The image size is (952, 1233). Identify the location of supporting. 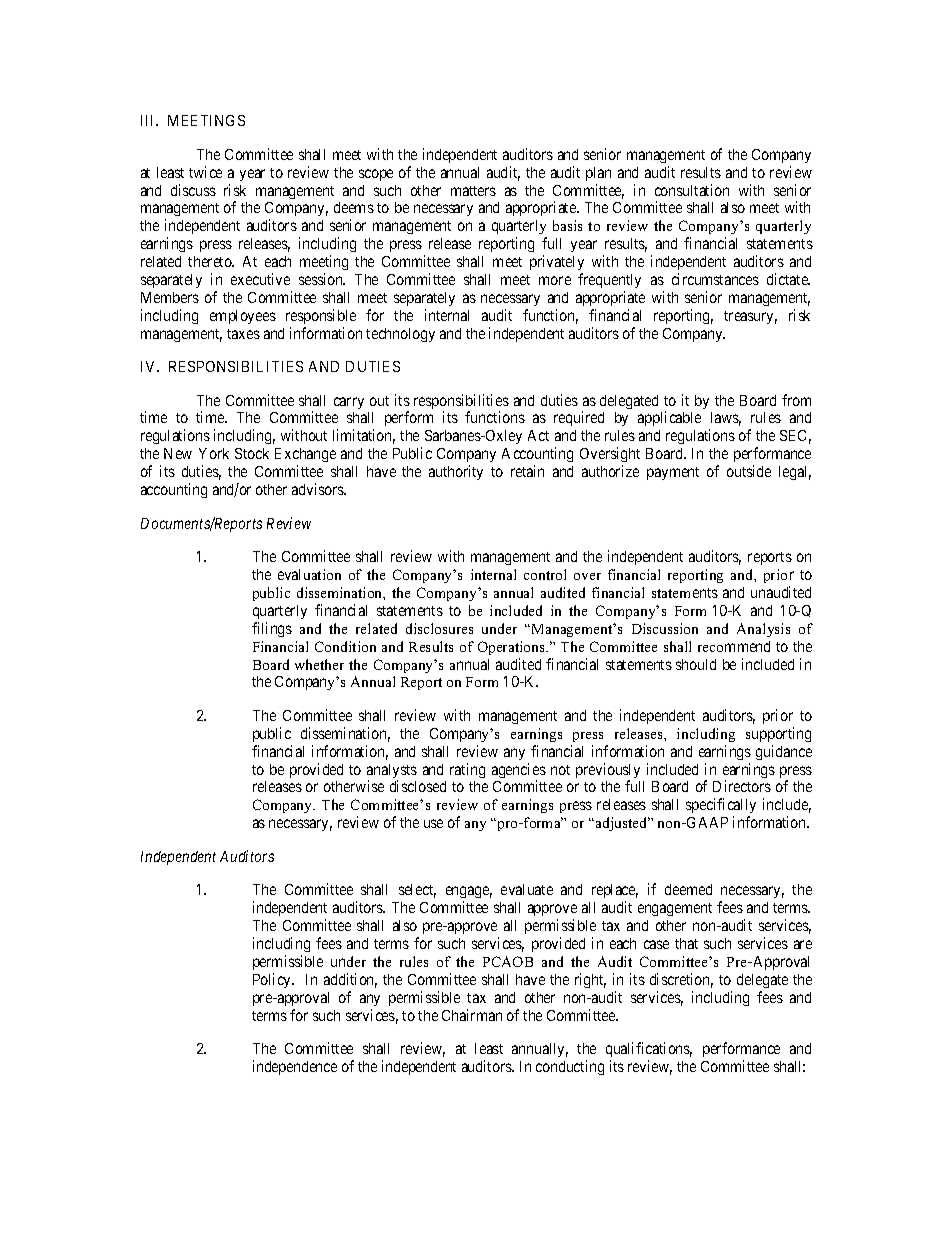
(778, 734).
